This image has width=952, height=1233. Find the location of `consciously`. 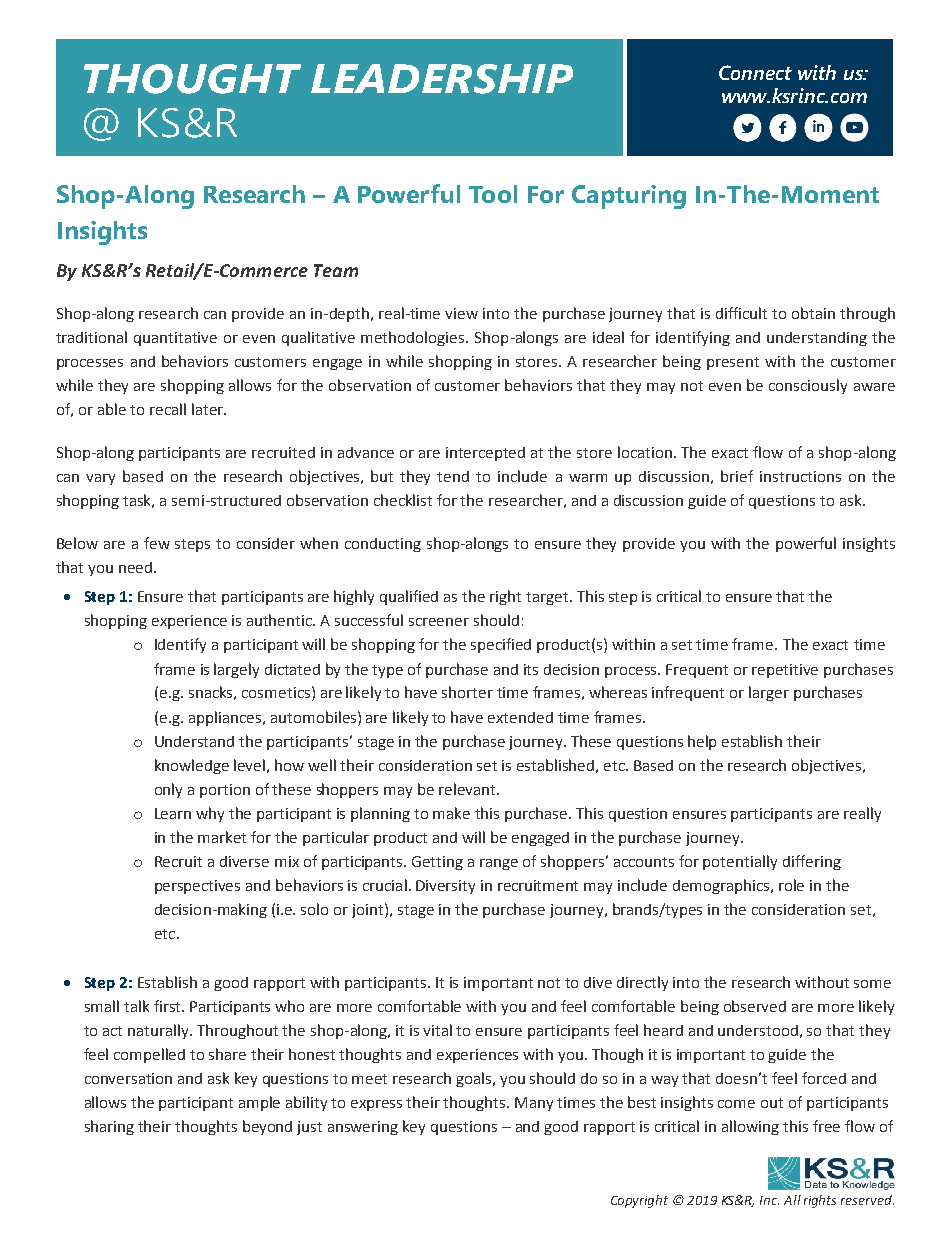

consciously is located at coordinates (808, 386).
